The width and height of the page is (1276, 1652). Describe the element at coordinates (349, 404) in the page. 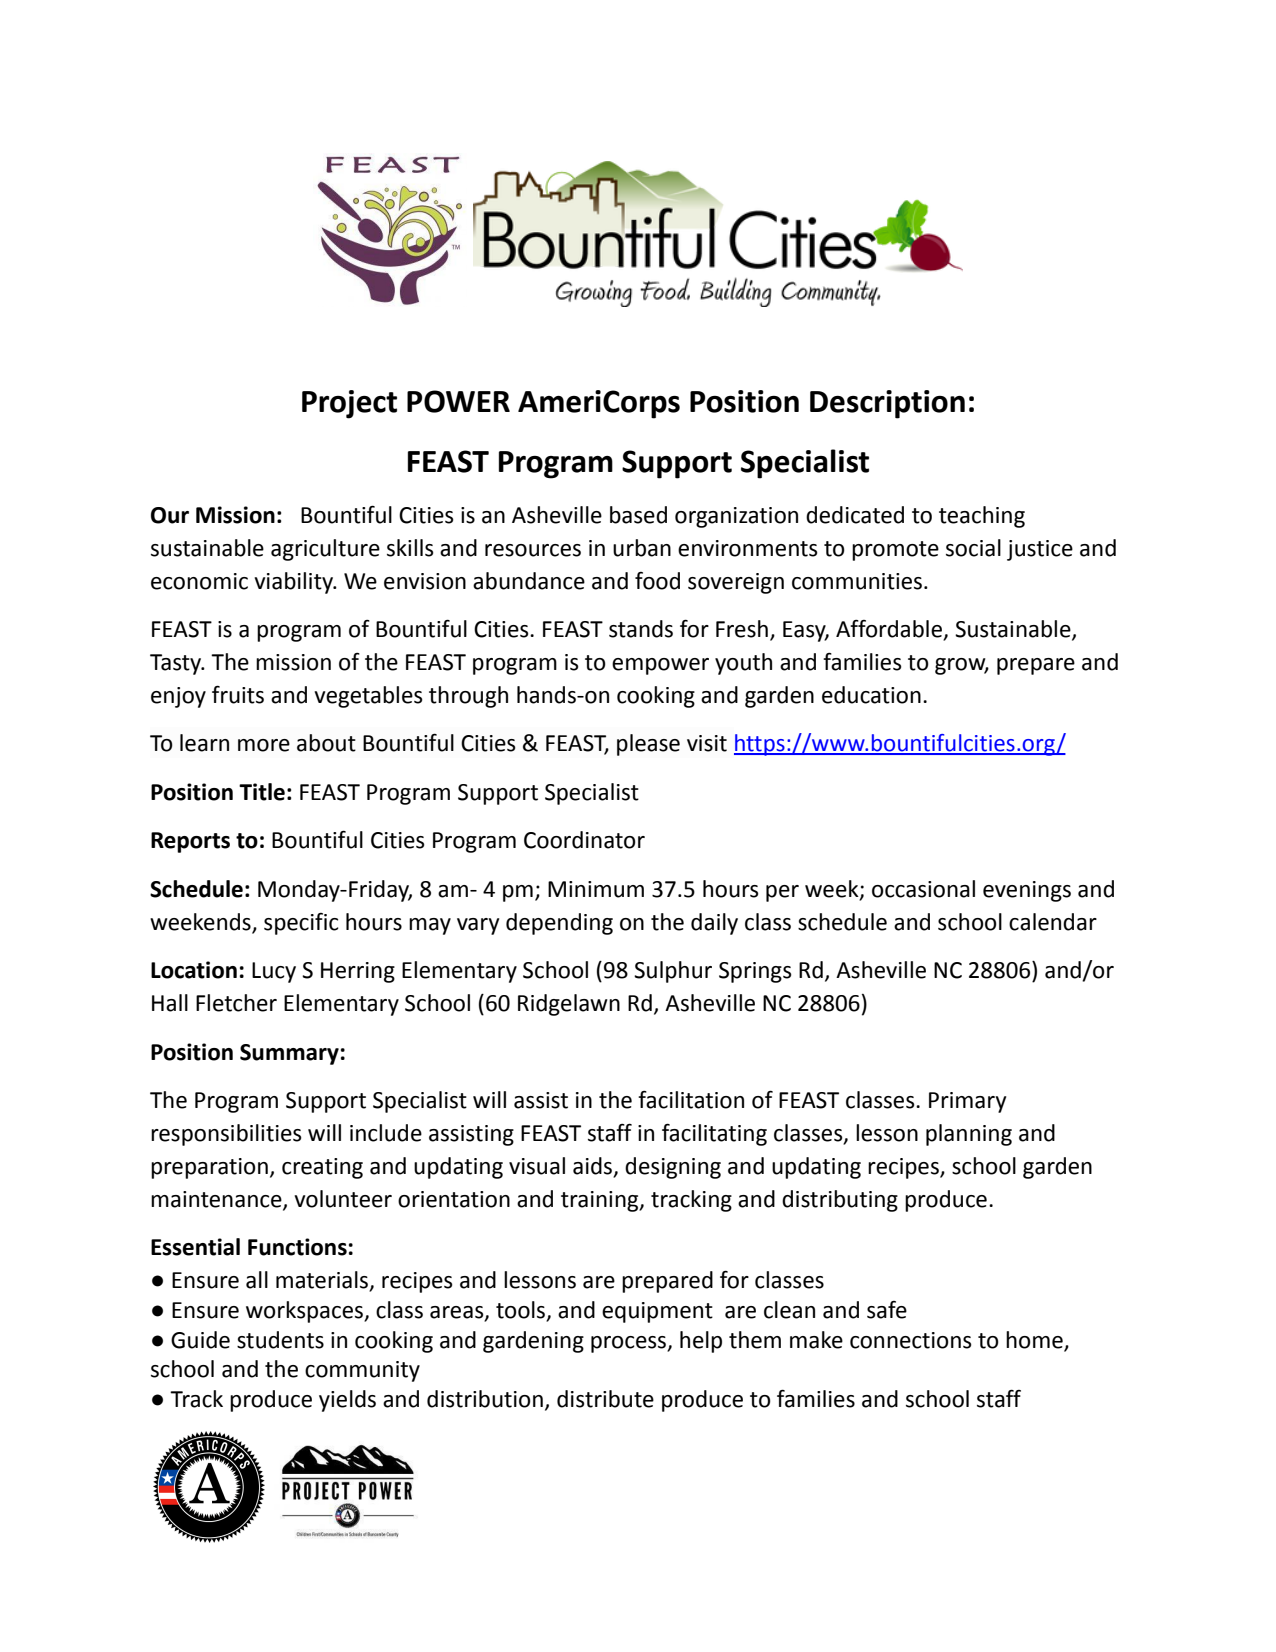

I see `Project` at that location.
